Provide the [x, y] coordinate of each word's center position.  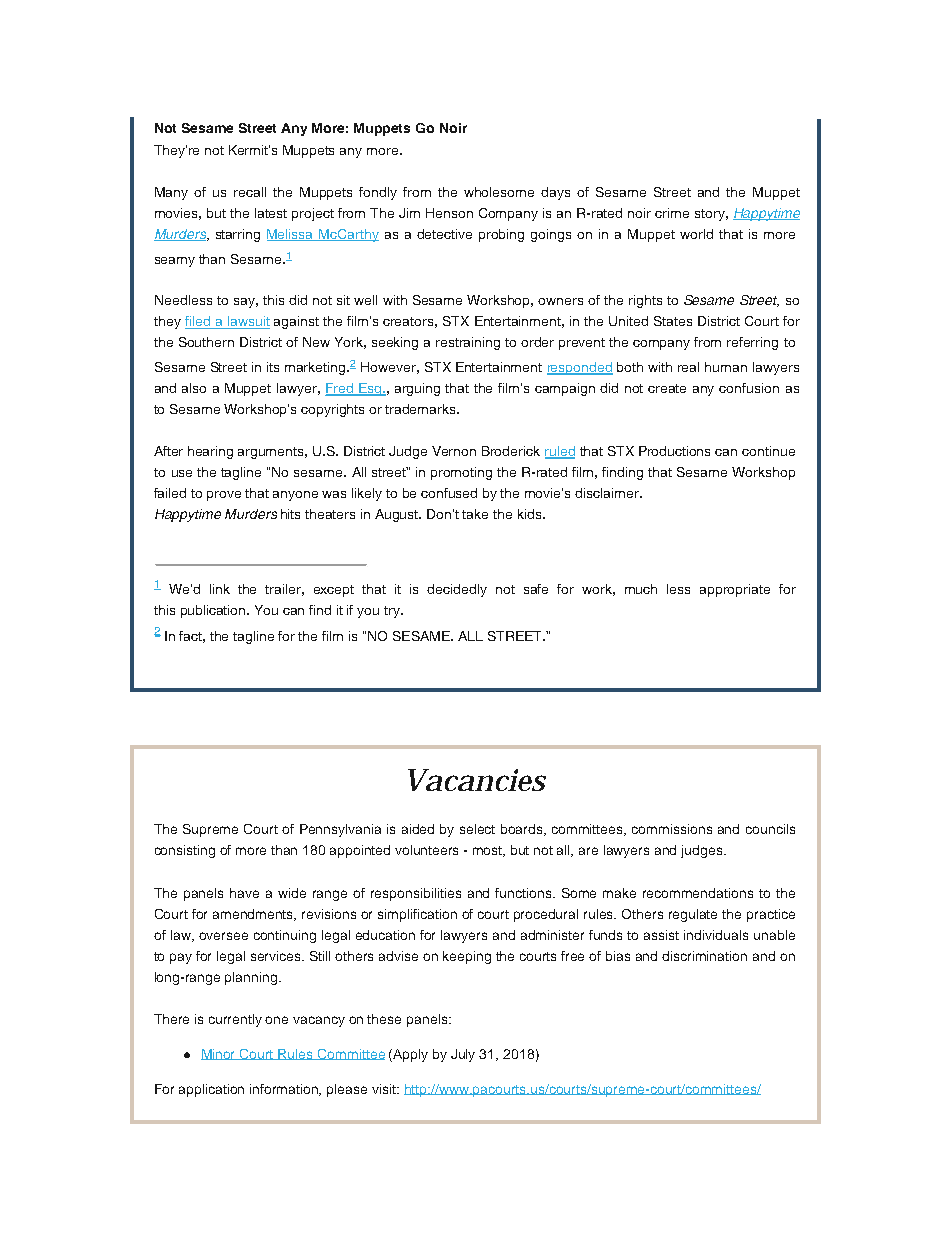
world [696, 234]
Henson [449, 213]
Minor [220, 1054]
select [477, 829]
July [463, 1055]
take [475, 514]
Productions [674, 451]
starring [238, 235]
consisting [185, 851]
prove [224, 496]
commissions [672, 829]
